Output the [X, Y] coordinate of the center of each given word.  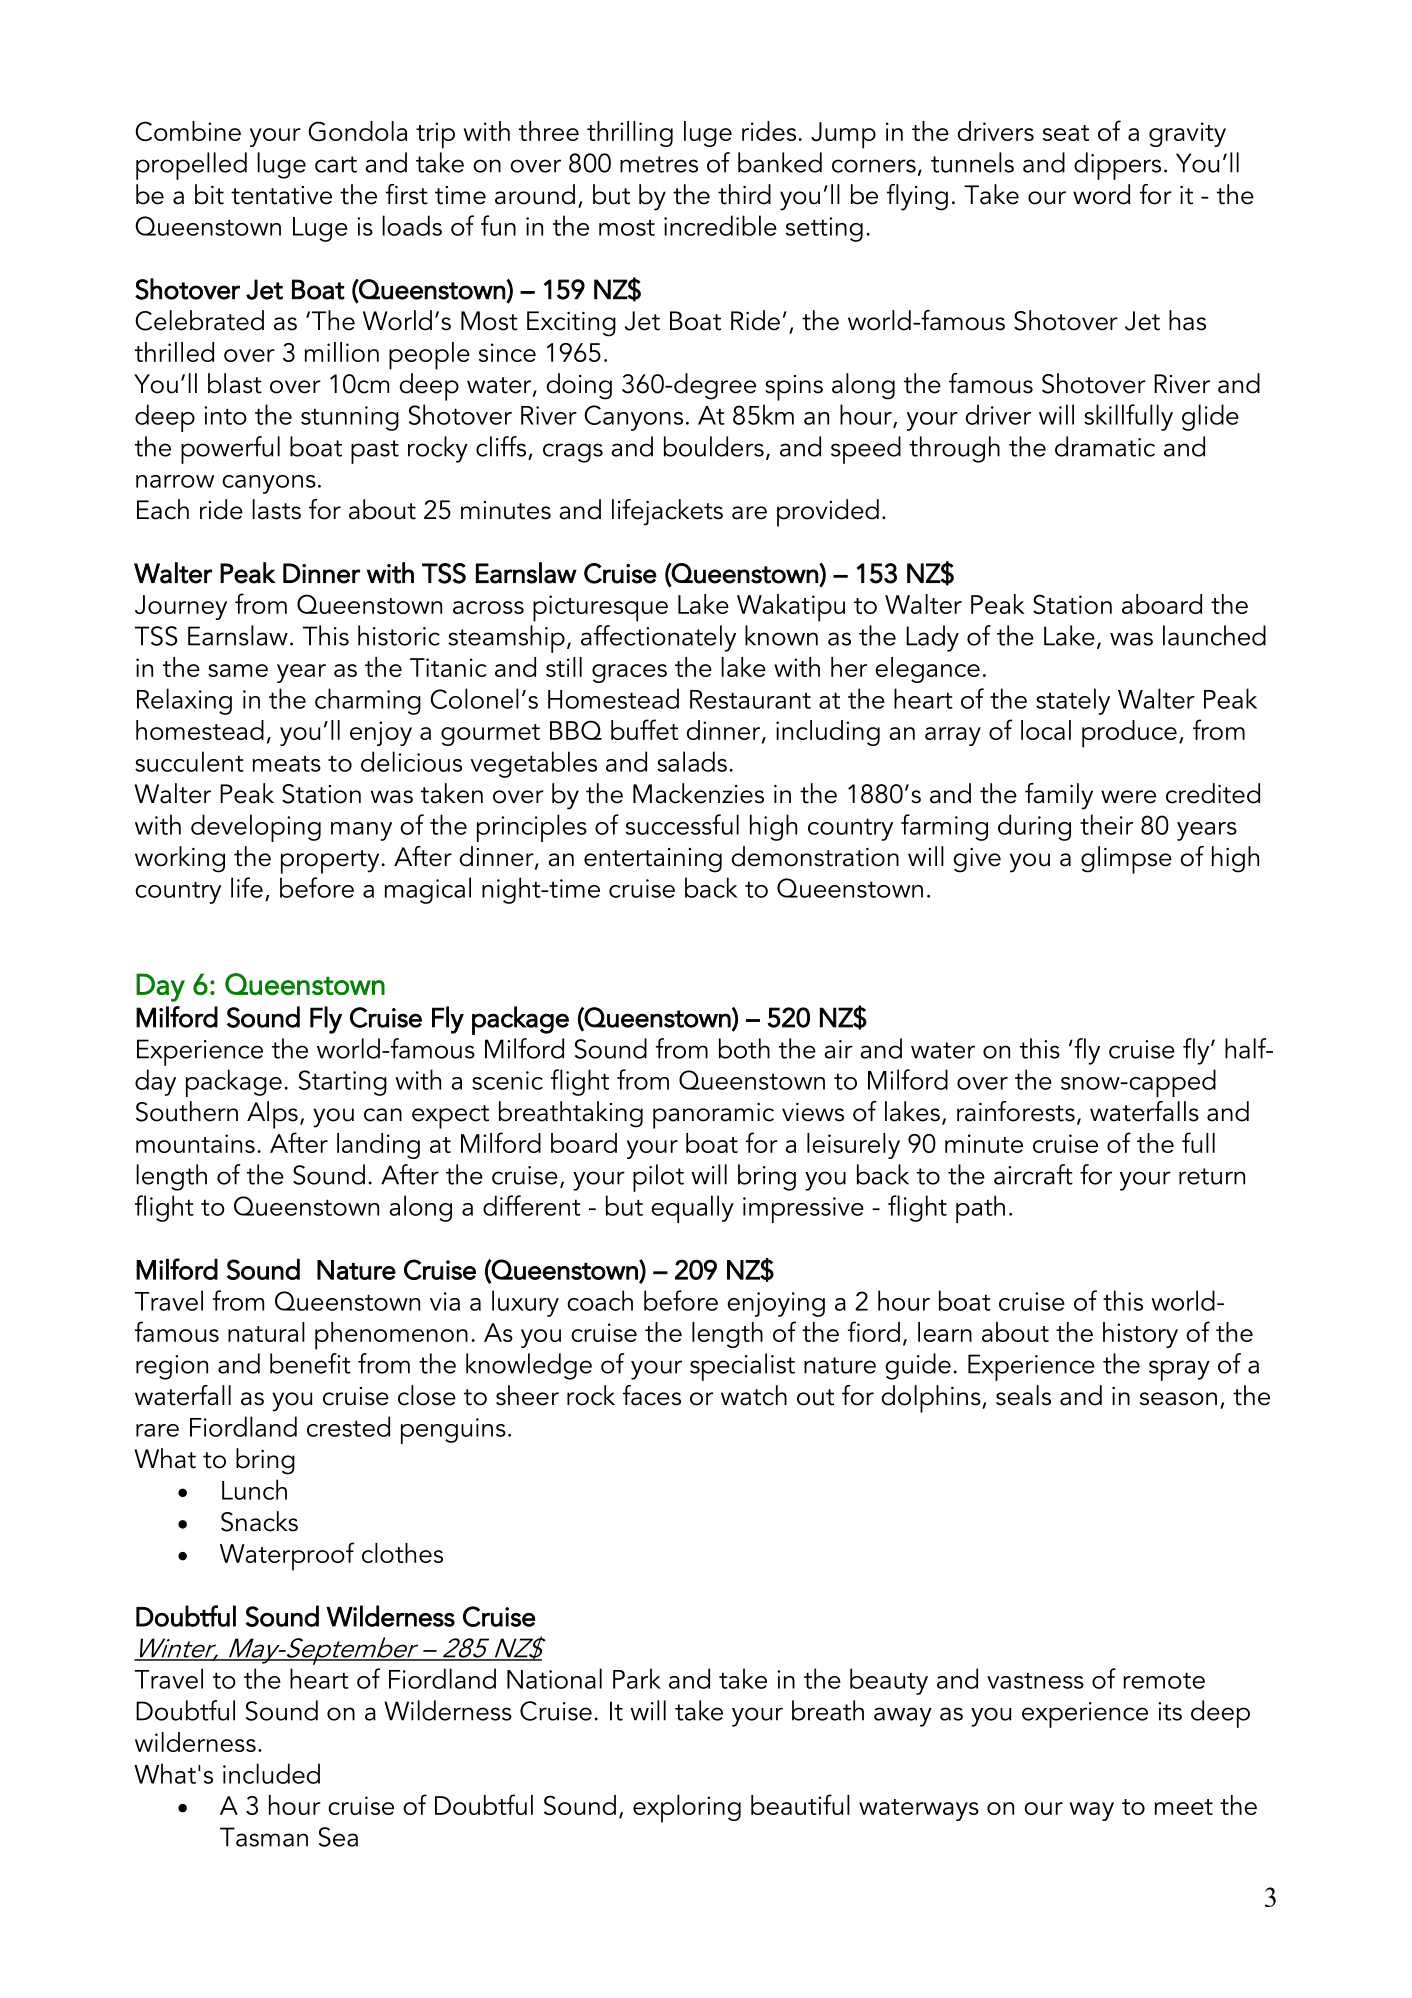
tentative [281, 195]
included [271, 1773]
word [1101, 194]
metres [659, 164]
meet [1184, 1807]
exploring [687, 1809]
